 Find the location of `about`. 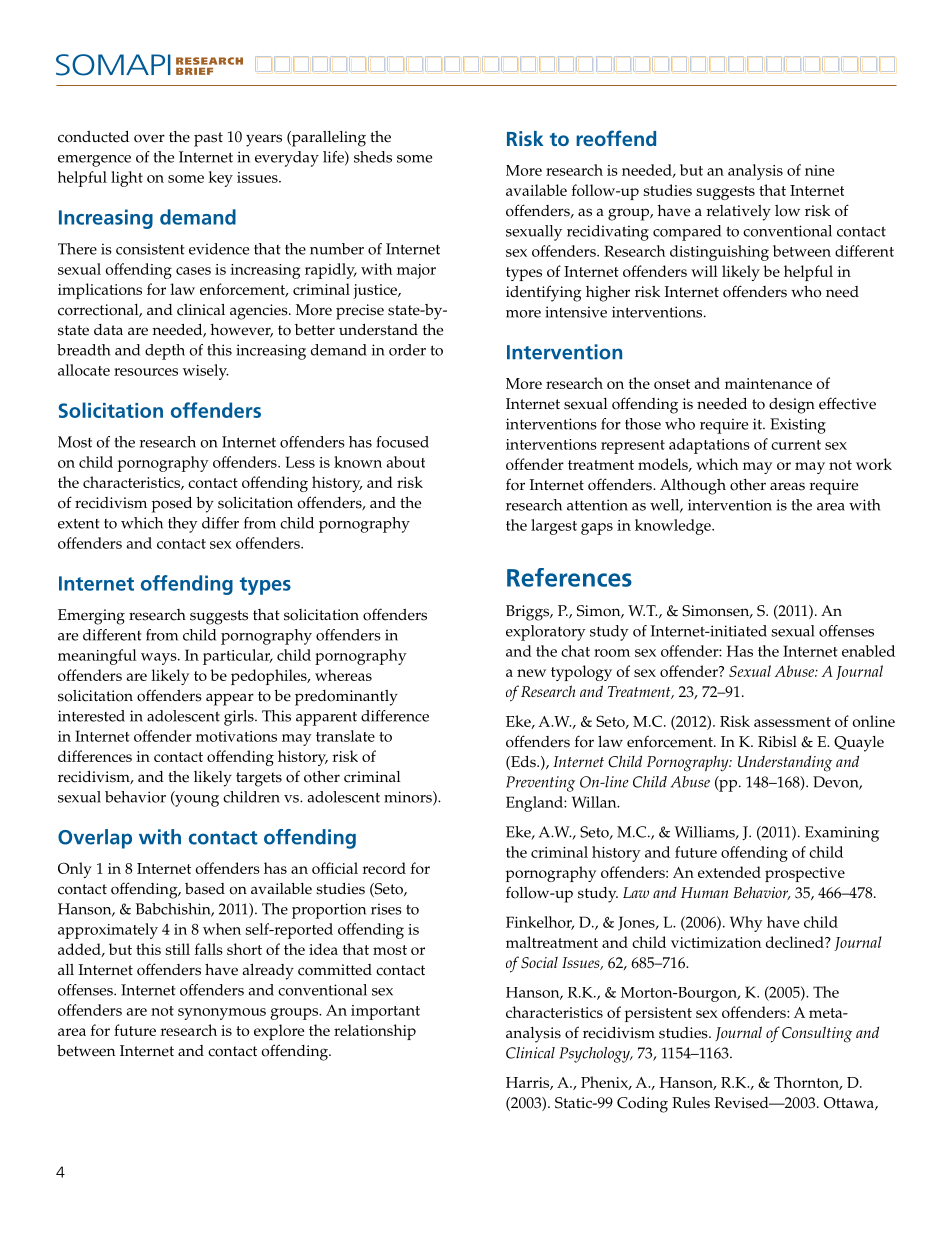

about is located at coordinates (406, 462).
